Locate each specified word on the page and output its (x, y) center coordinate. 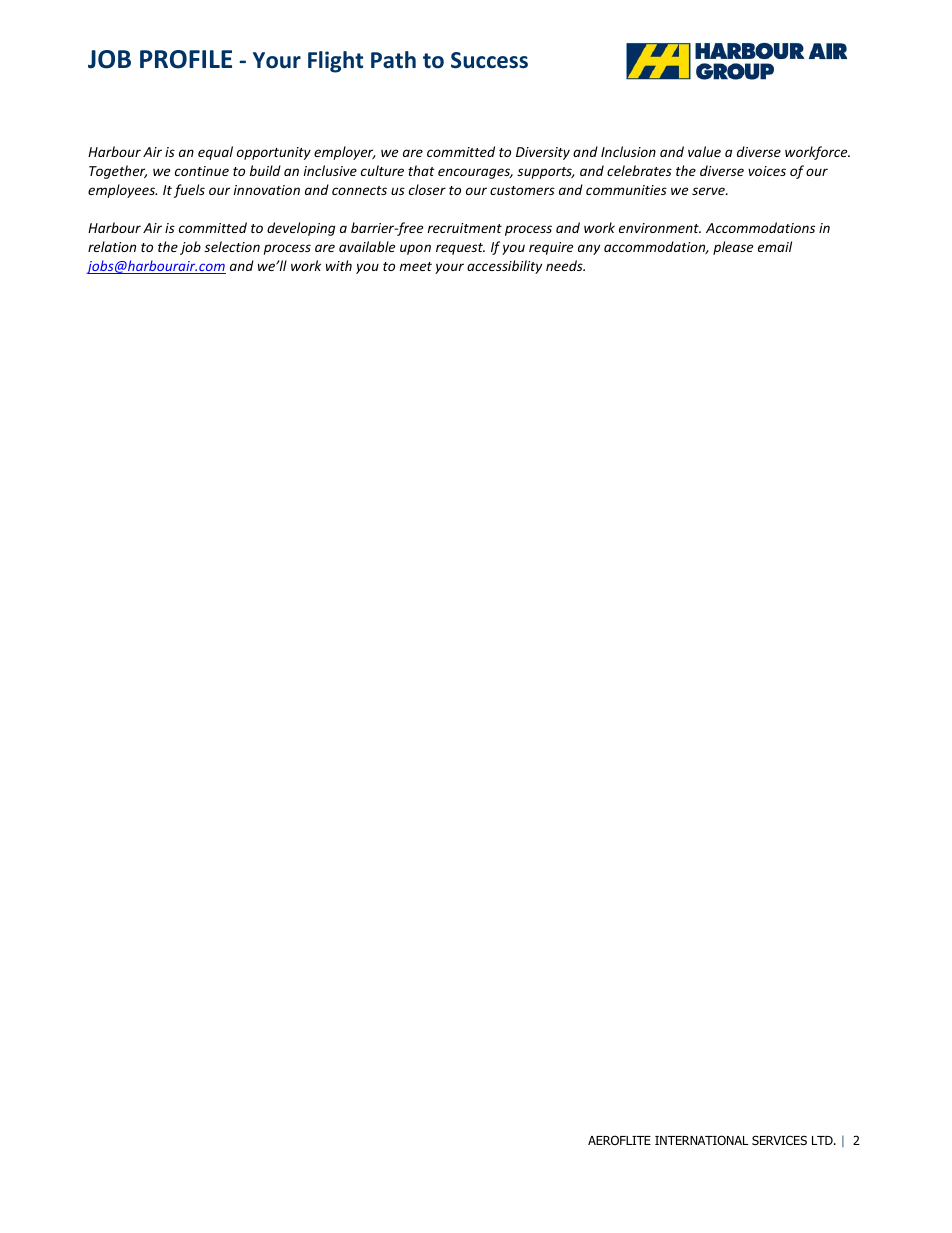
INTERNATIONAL (701, 1140)
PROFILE (186, 59)
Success (489, 60)
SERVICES (779, 1140)
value (704, 151)
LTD (823, 1140)
